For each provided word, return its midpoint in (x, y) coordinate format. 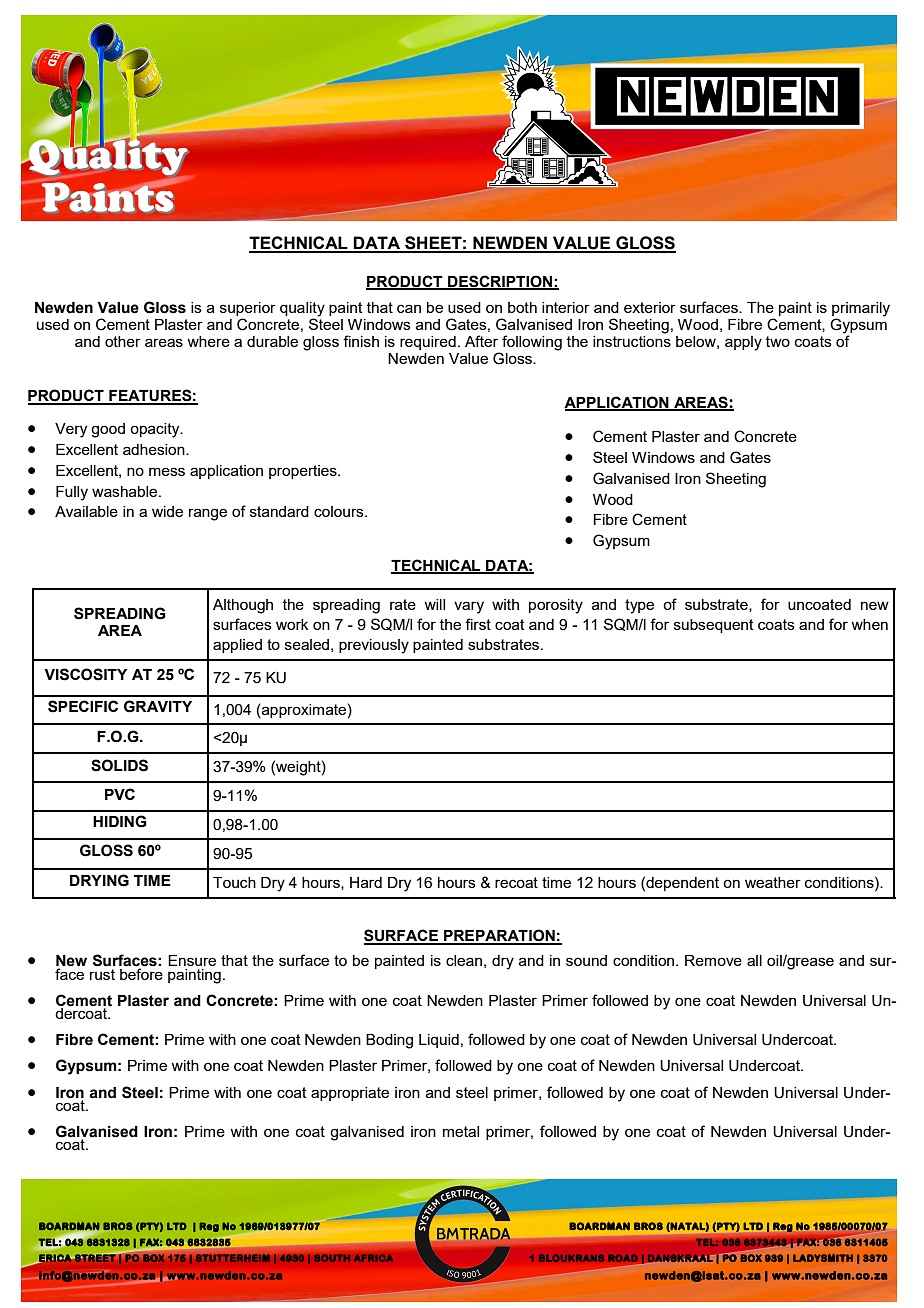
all (754, 960)
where (208, 341)
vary (469, 607)
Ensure (192, 960)
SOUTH (332, 1258)
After (481, 341)
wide (167, 511)
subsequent (714, 626)
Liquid (439, 1041)
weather (773, 882)
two (778, 341)
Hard (366, 882)
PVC (120, 794)
